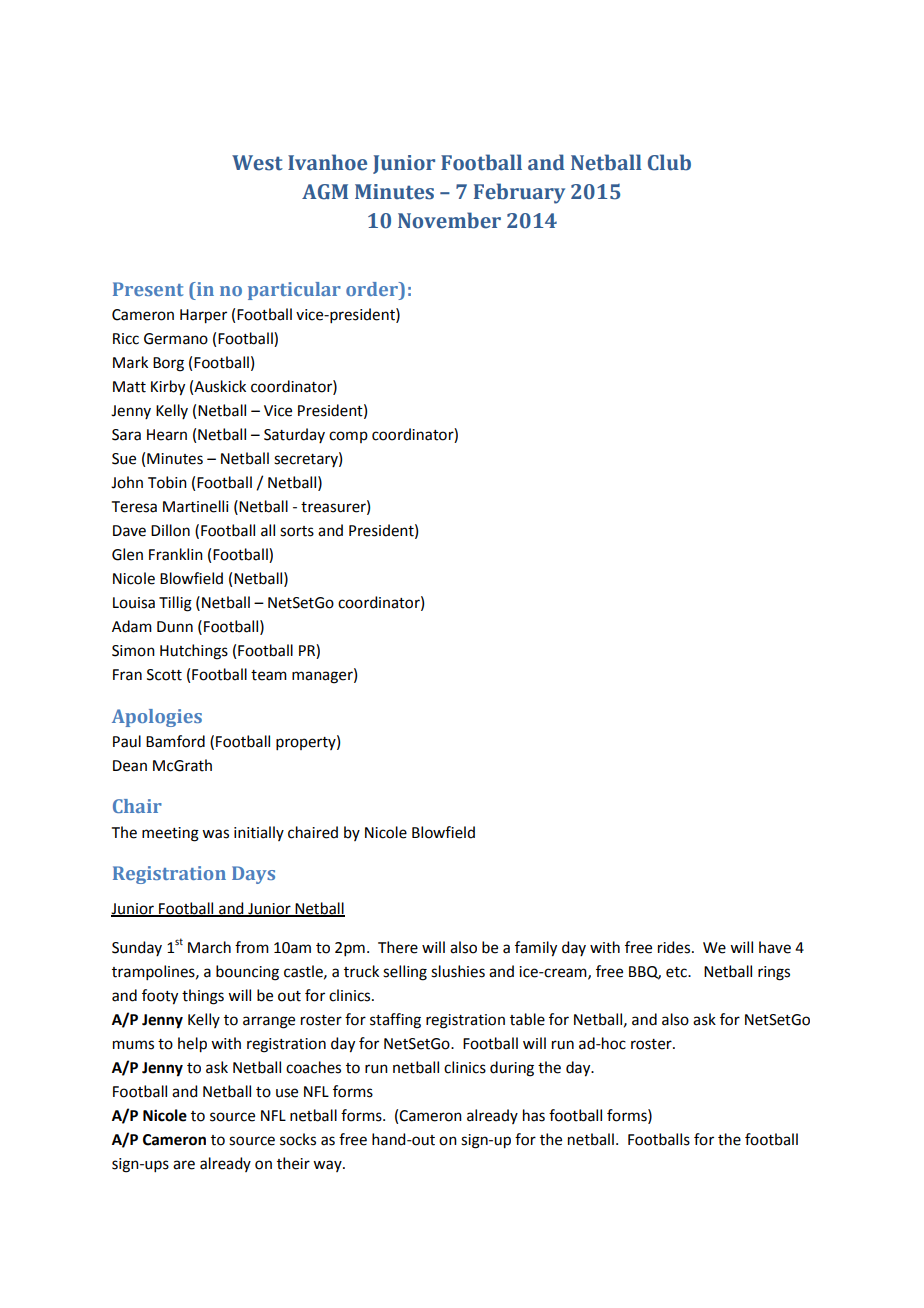 The image size is (924, 1308). I want to click on rides, so click(675, 947).
